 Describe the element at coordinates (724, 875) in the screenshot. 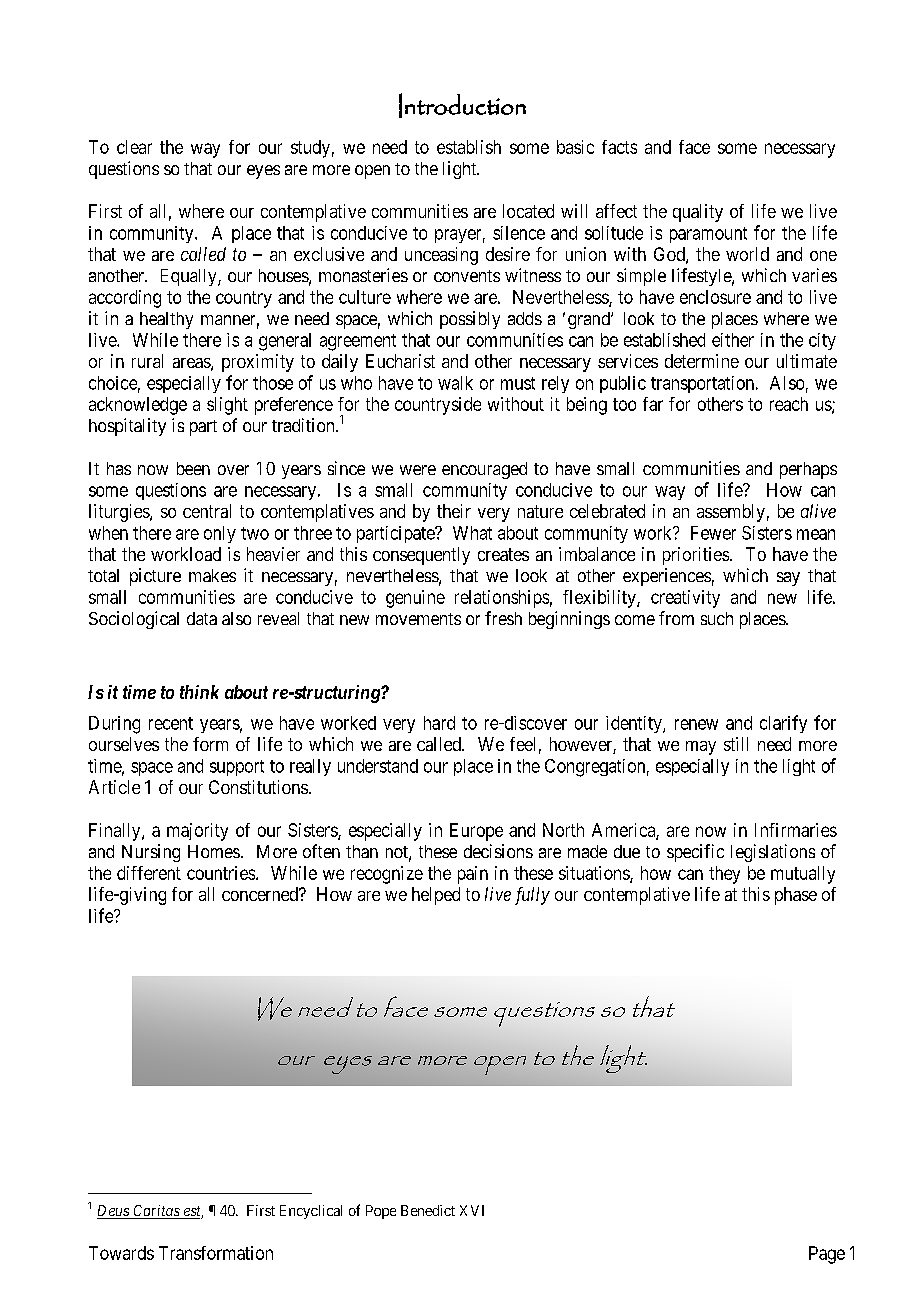

I see `they` at that location.
